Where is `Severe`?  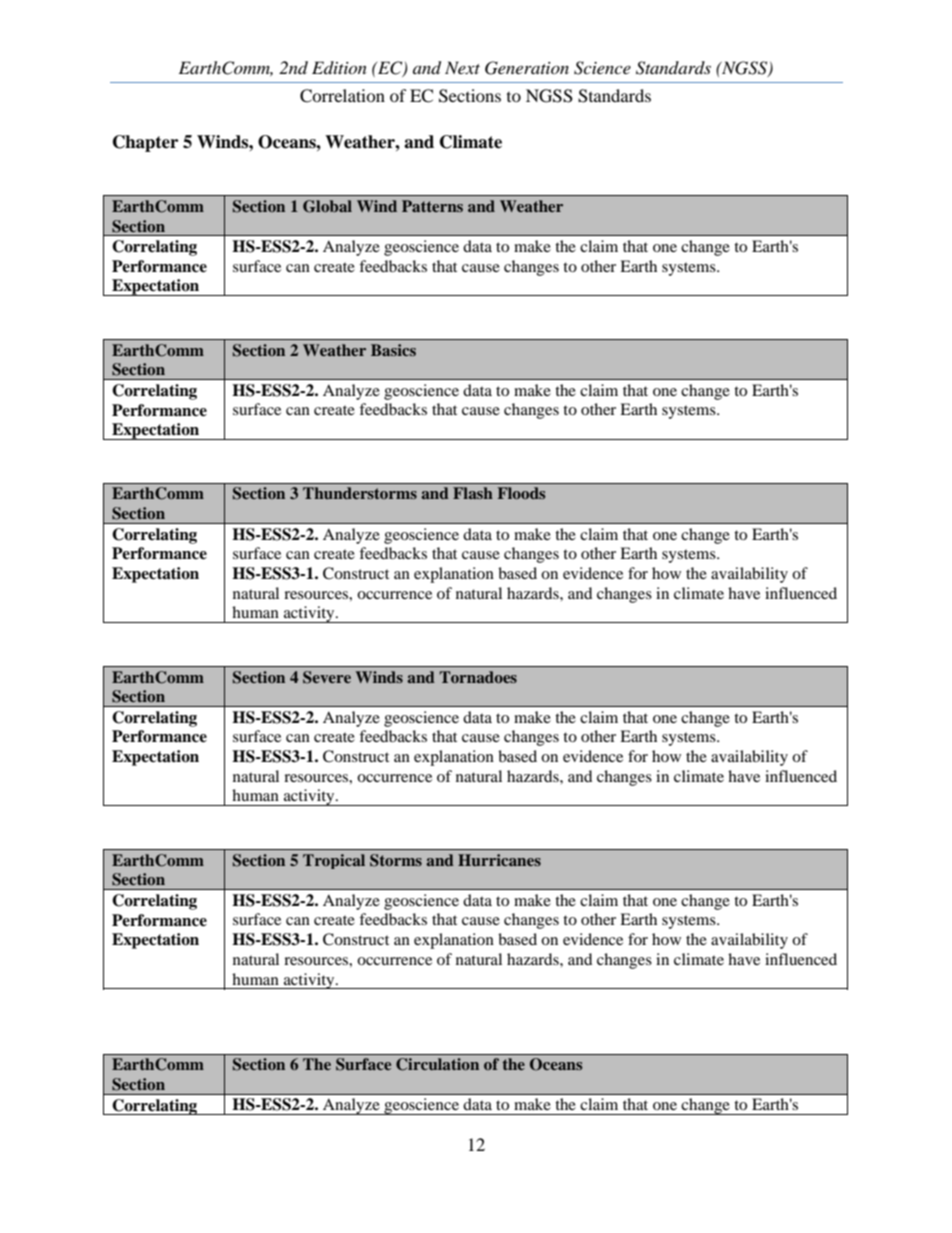 Severe is located at coordinates (327, 677).
